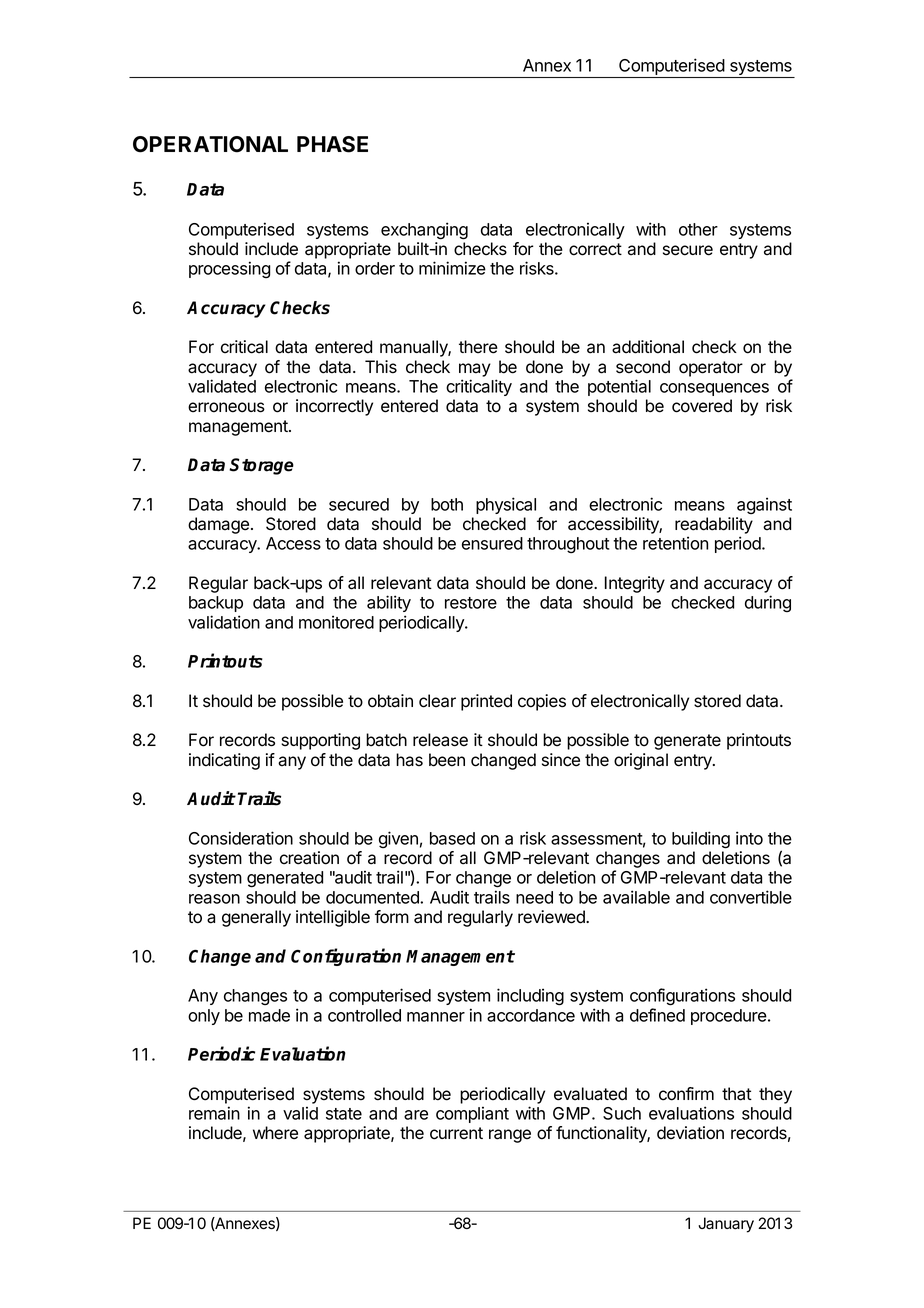 This screenshot has width=924, height=1308. I want to click on printed, so click(486, 702).
